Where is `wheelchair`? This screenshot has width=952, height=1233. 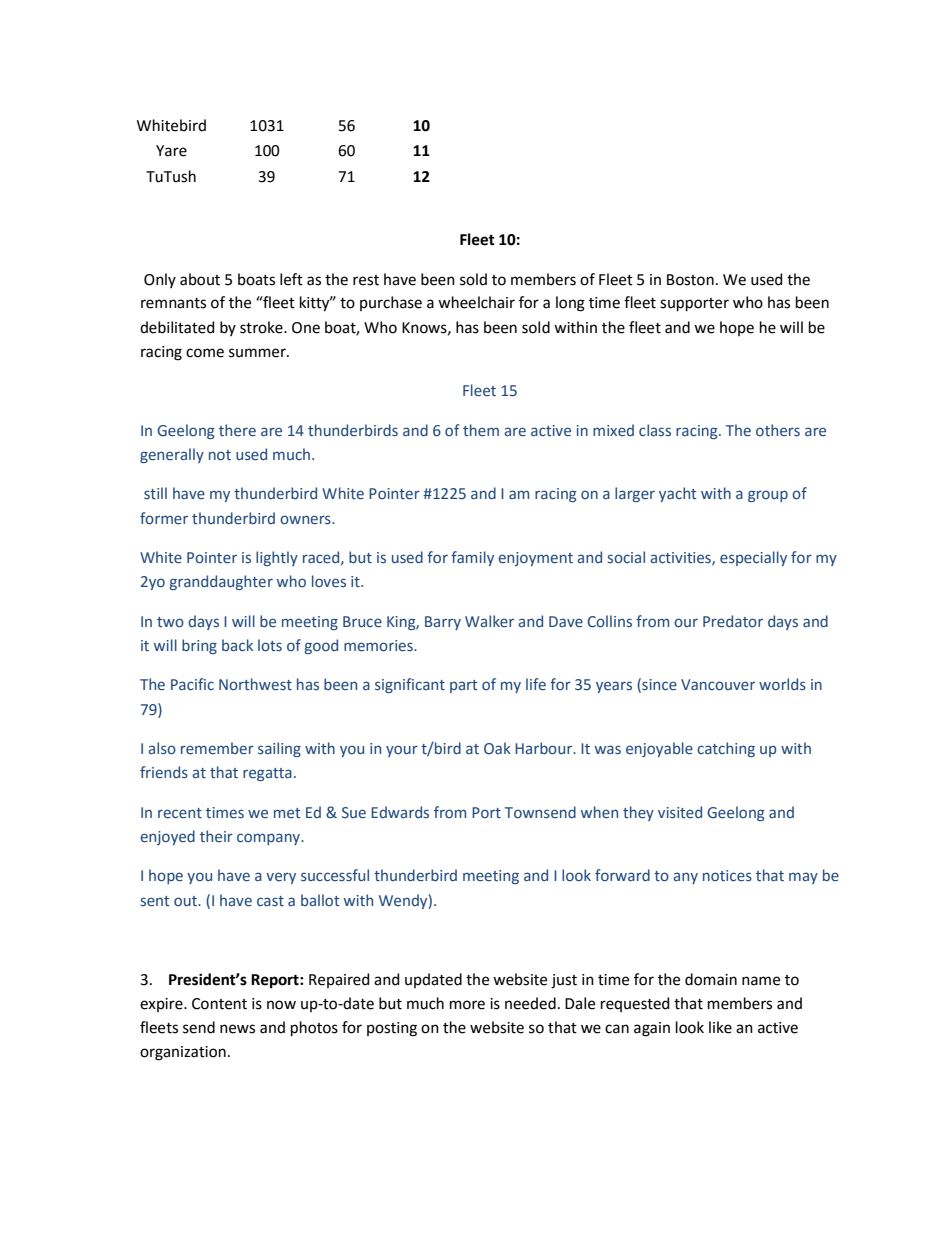 wheelchair is located at coordinates (476, 302).
